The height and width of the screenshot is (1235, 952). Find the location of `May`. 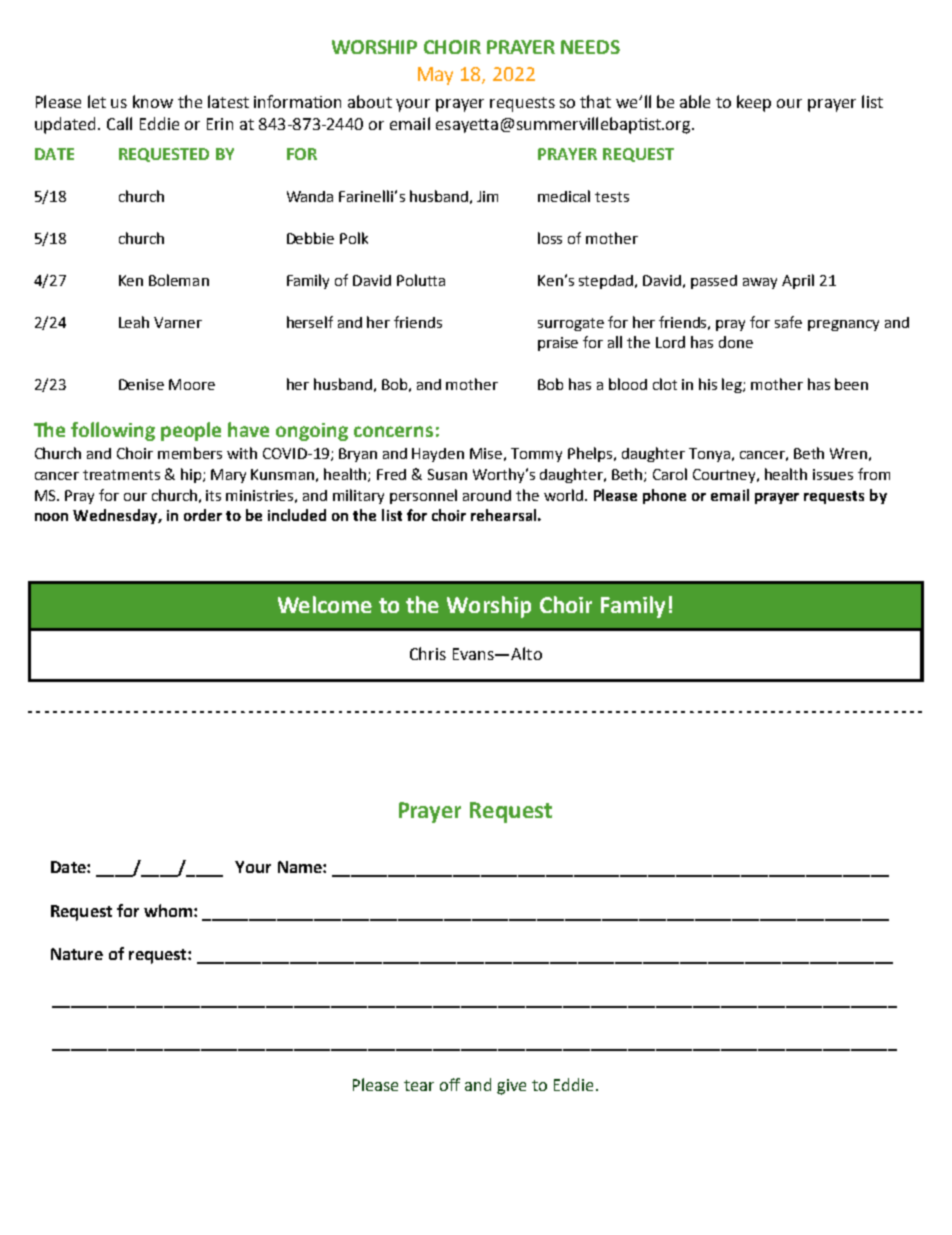

May is located at coordinates (435, 76).
